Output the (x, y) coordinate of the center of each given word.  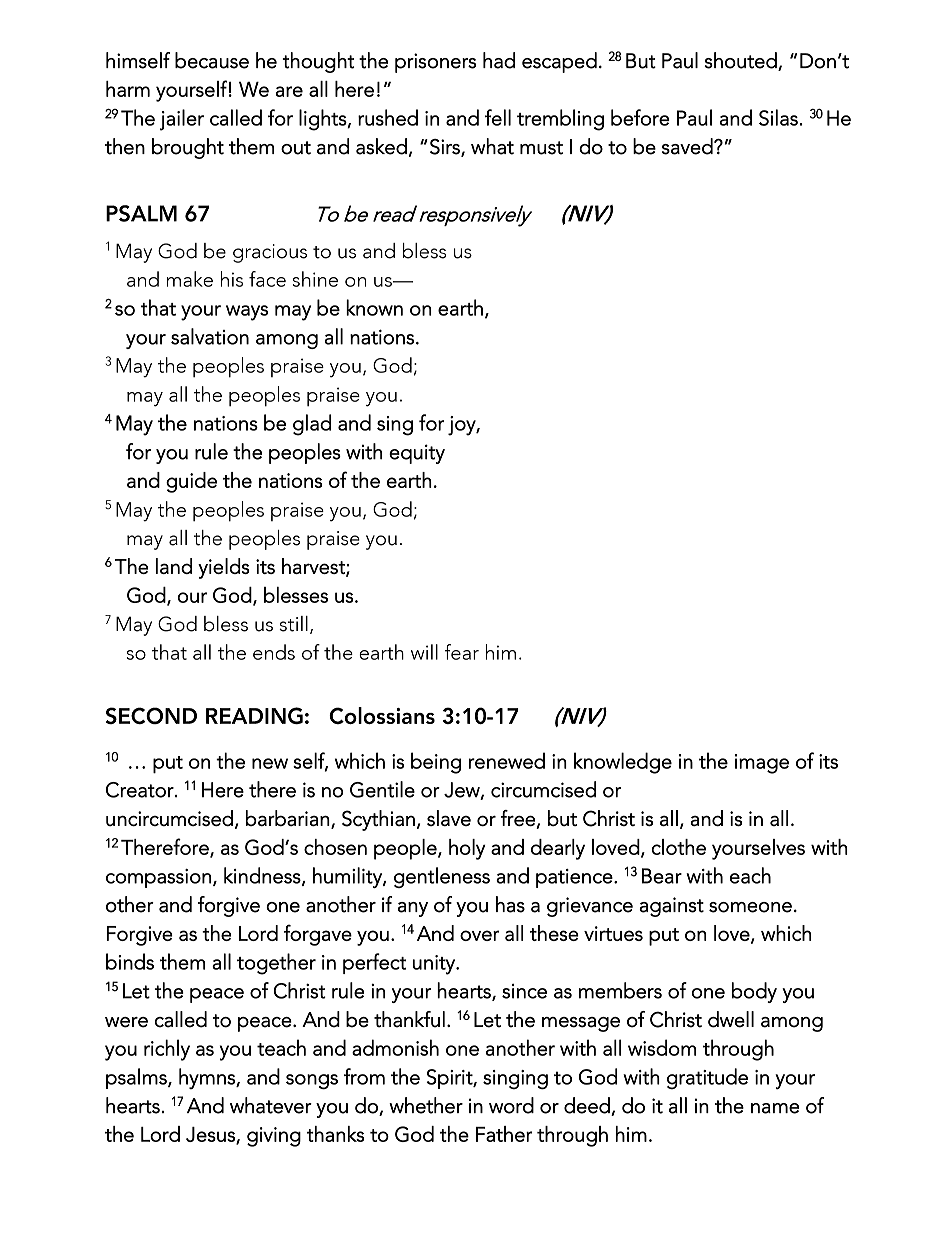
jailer (182, 120)
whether (426, 1105)
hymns (208, 1078)
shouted (741, 61)
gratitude (707, 1078)
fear (462, 652)
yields (224, 568)
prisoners (435, 63)
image (762, 764)
